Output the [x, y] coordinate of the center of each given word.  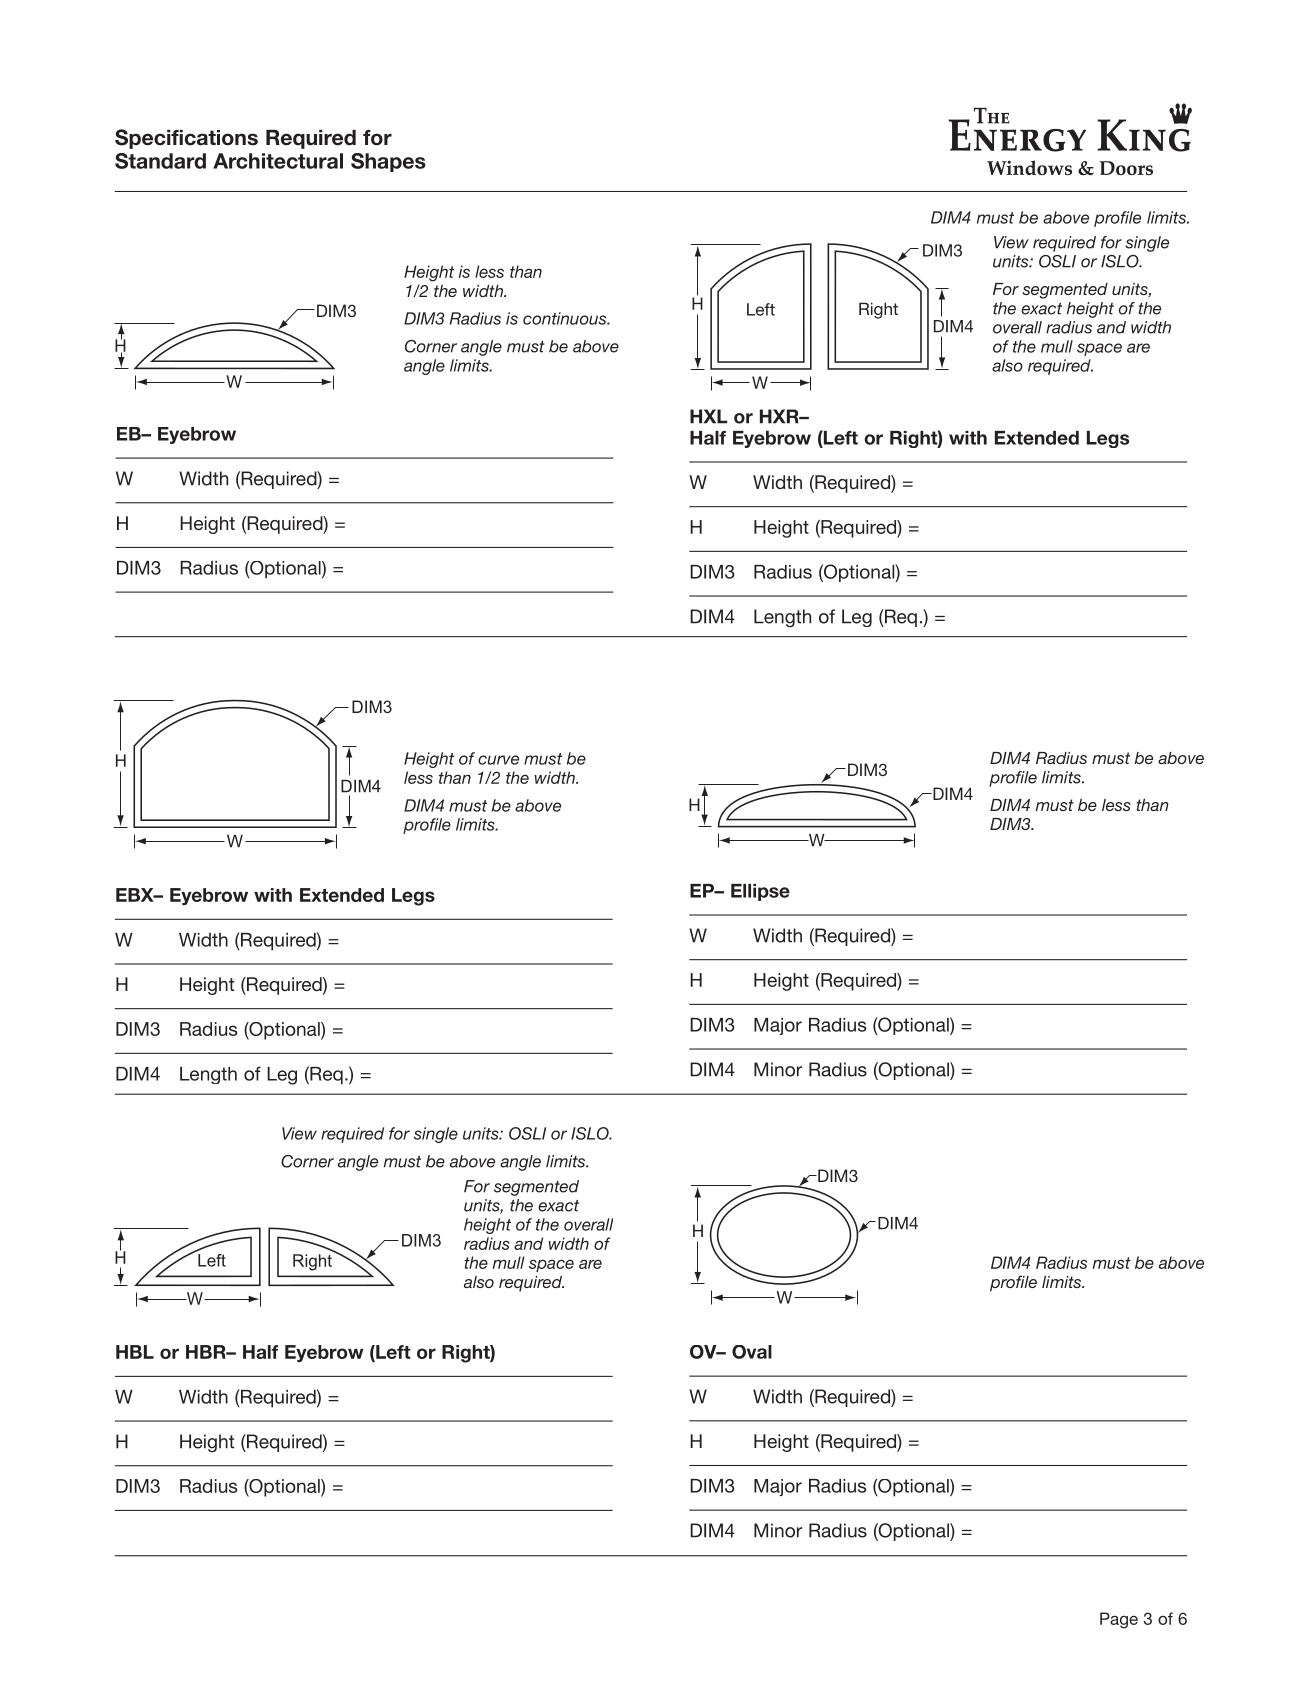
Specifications [186, 139]
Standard [160, 161]
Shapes [388, 162]
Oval [752, 1352]
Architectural [278, 161]
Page [1119, 1620]
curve [498, 760]
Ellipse [760, 892]
